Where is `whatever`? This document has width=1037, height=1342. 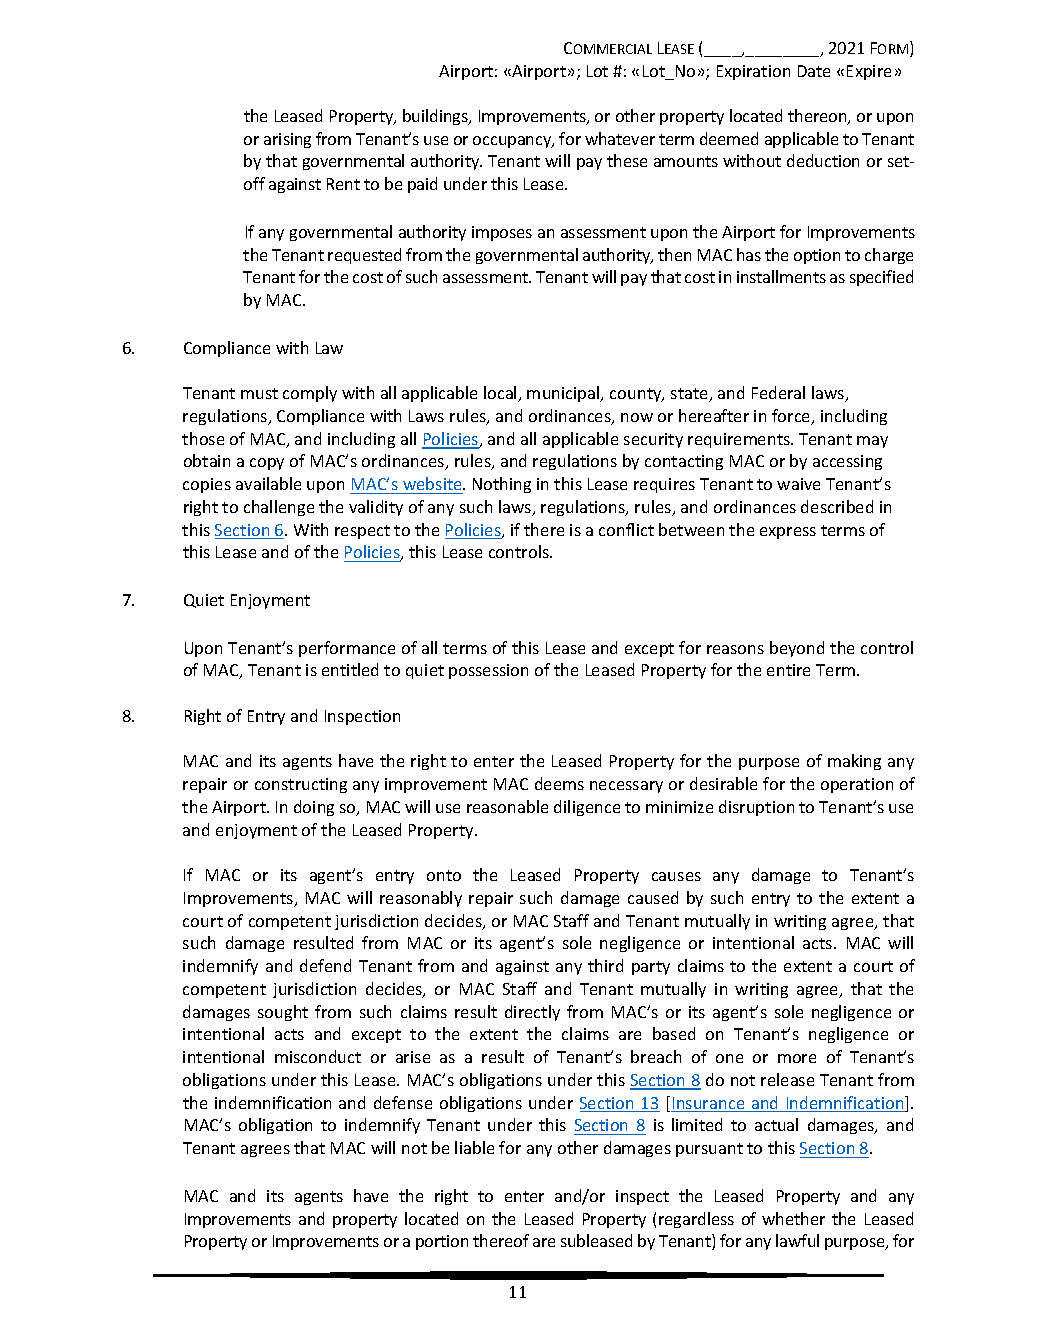 whatever is located at coordinates (620, 138).
